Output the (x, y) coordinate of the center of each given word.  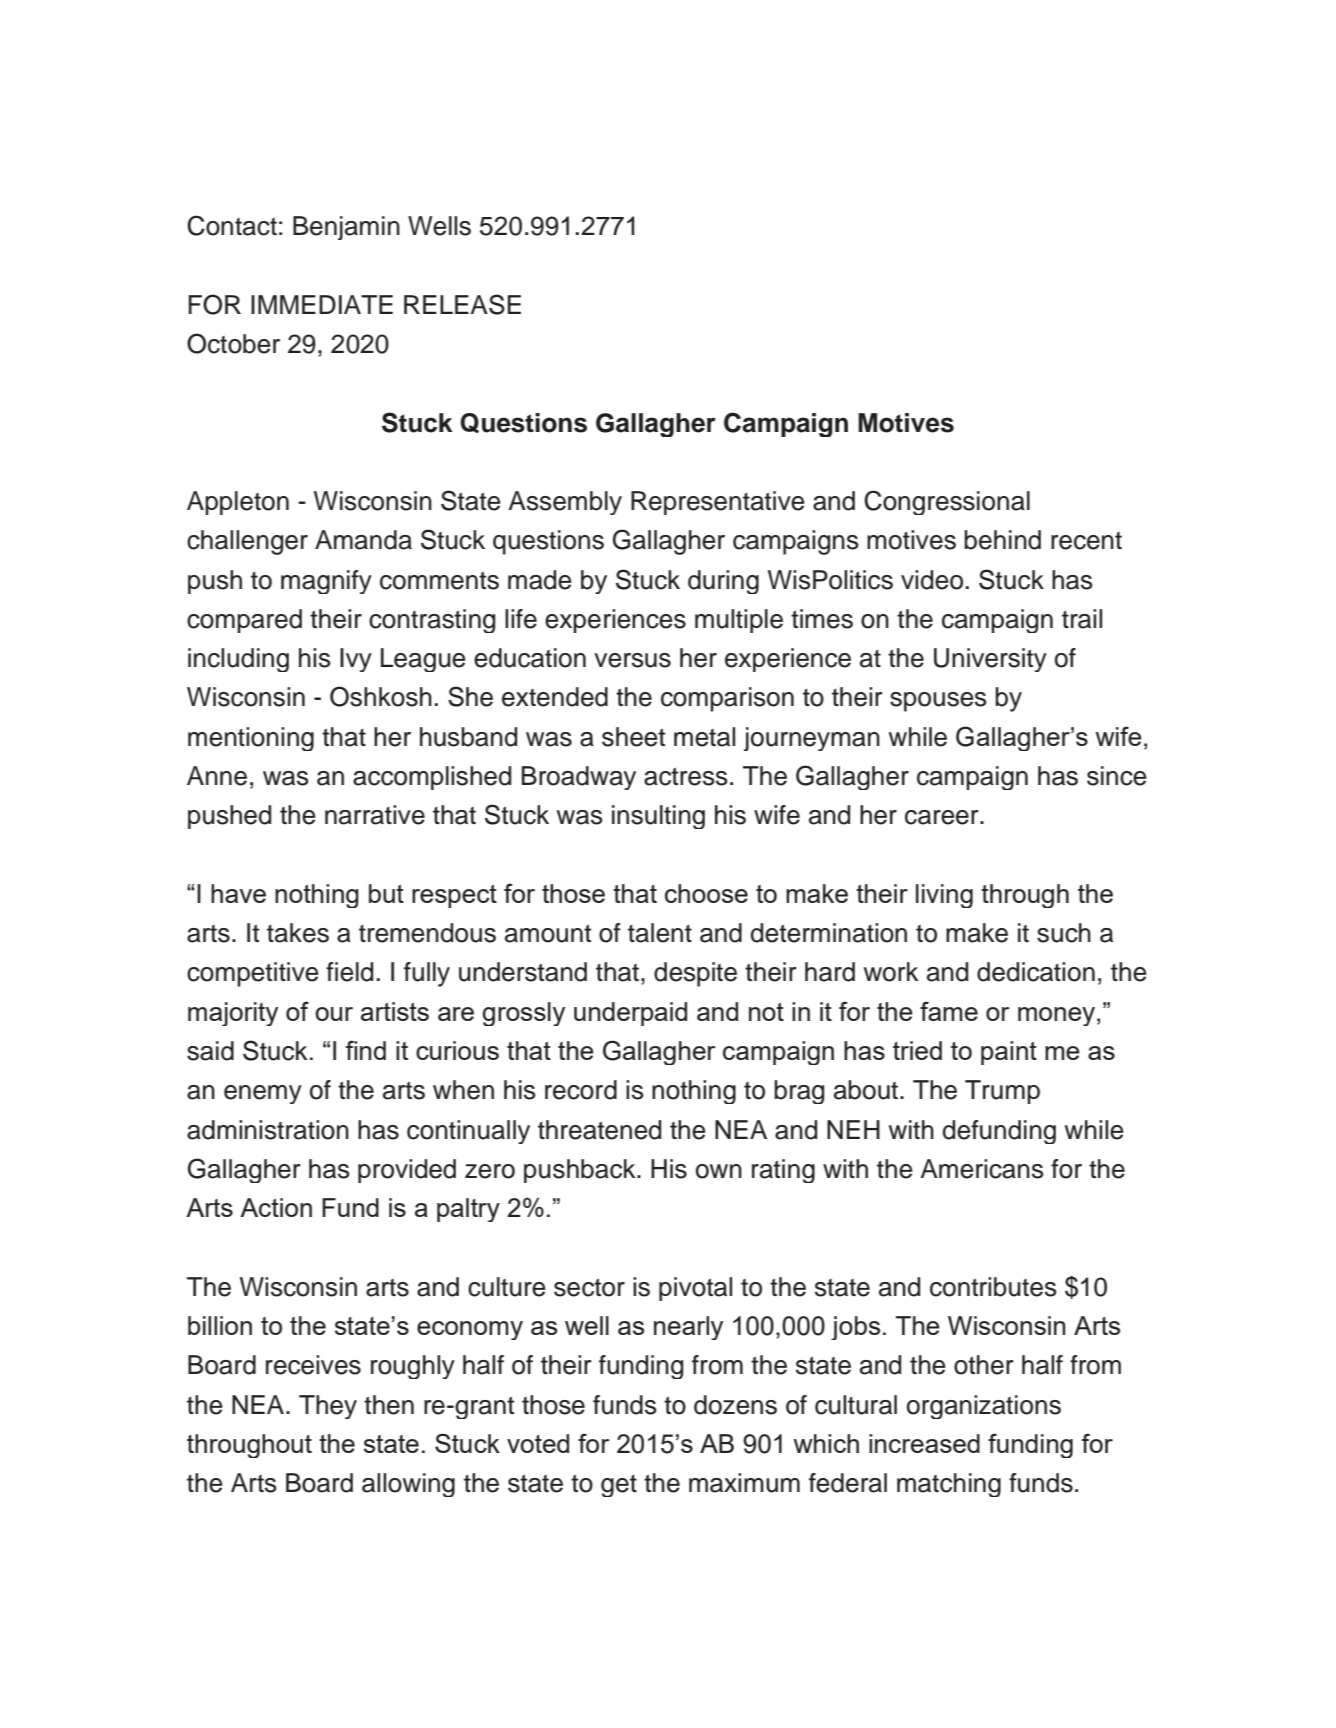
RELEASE (462, 304)
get (619, 1486)
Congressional (947, 502)
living (944, 896)
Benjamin (346, 228)
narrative (375, 815)
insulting (658, 817)
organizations (984, 1407)
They (328, 1407)
